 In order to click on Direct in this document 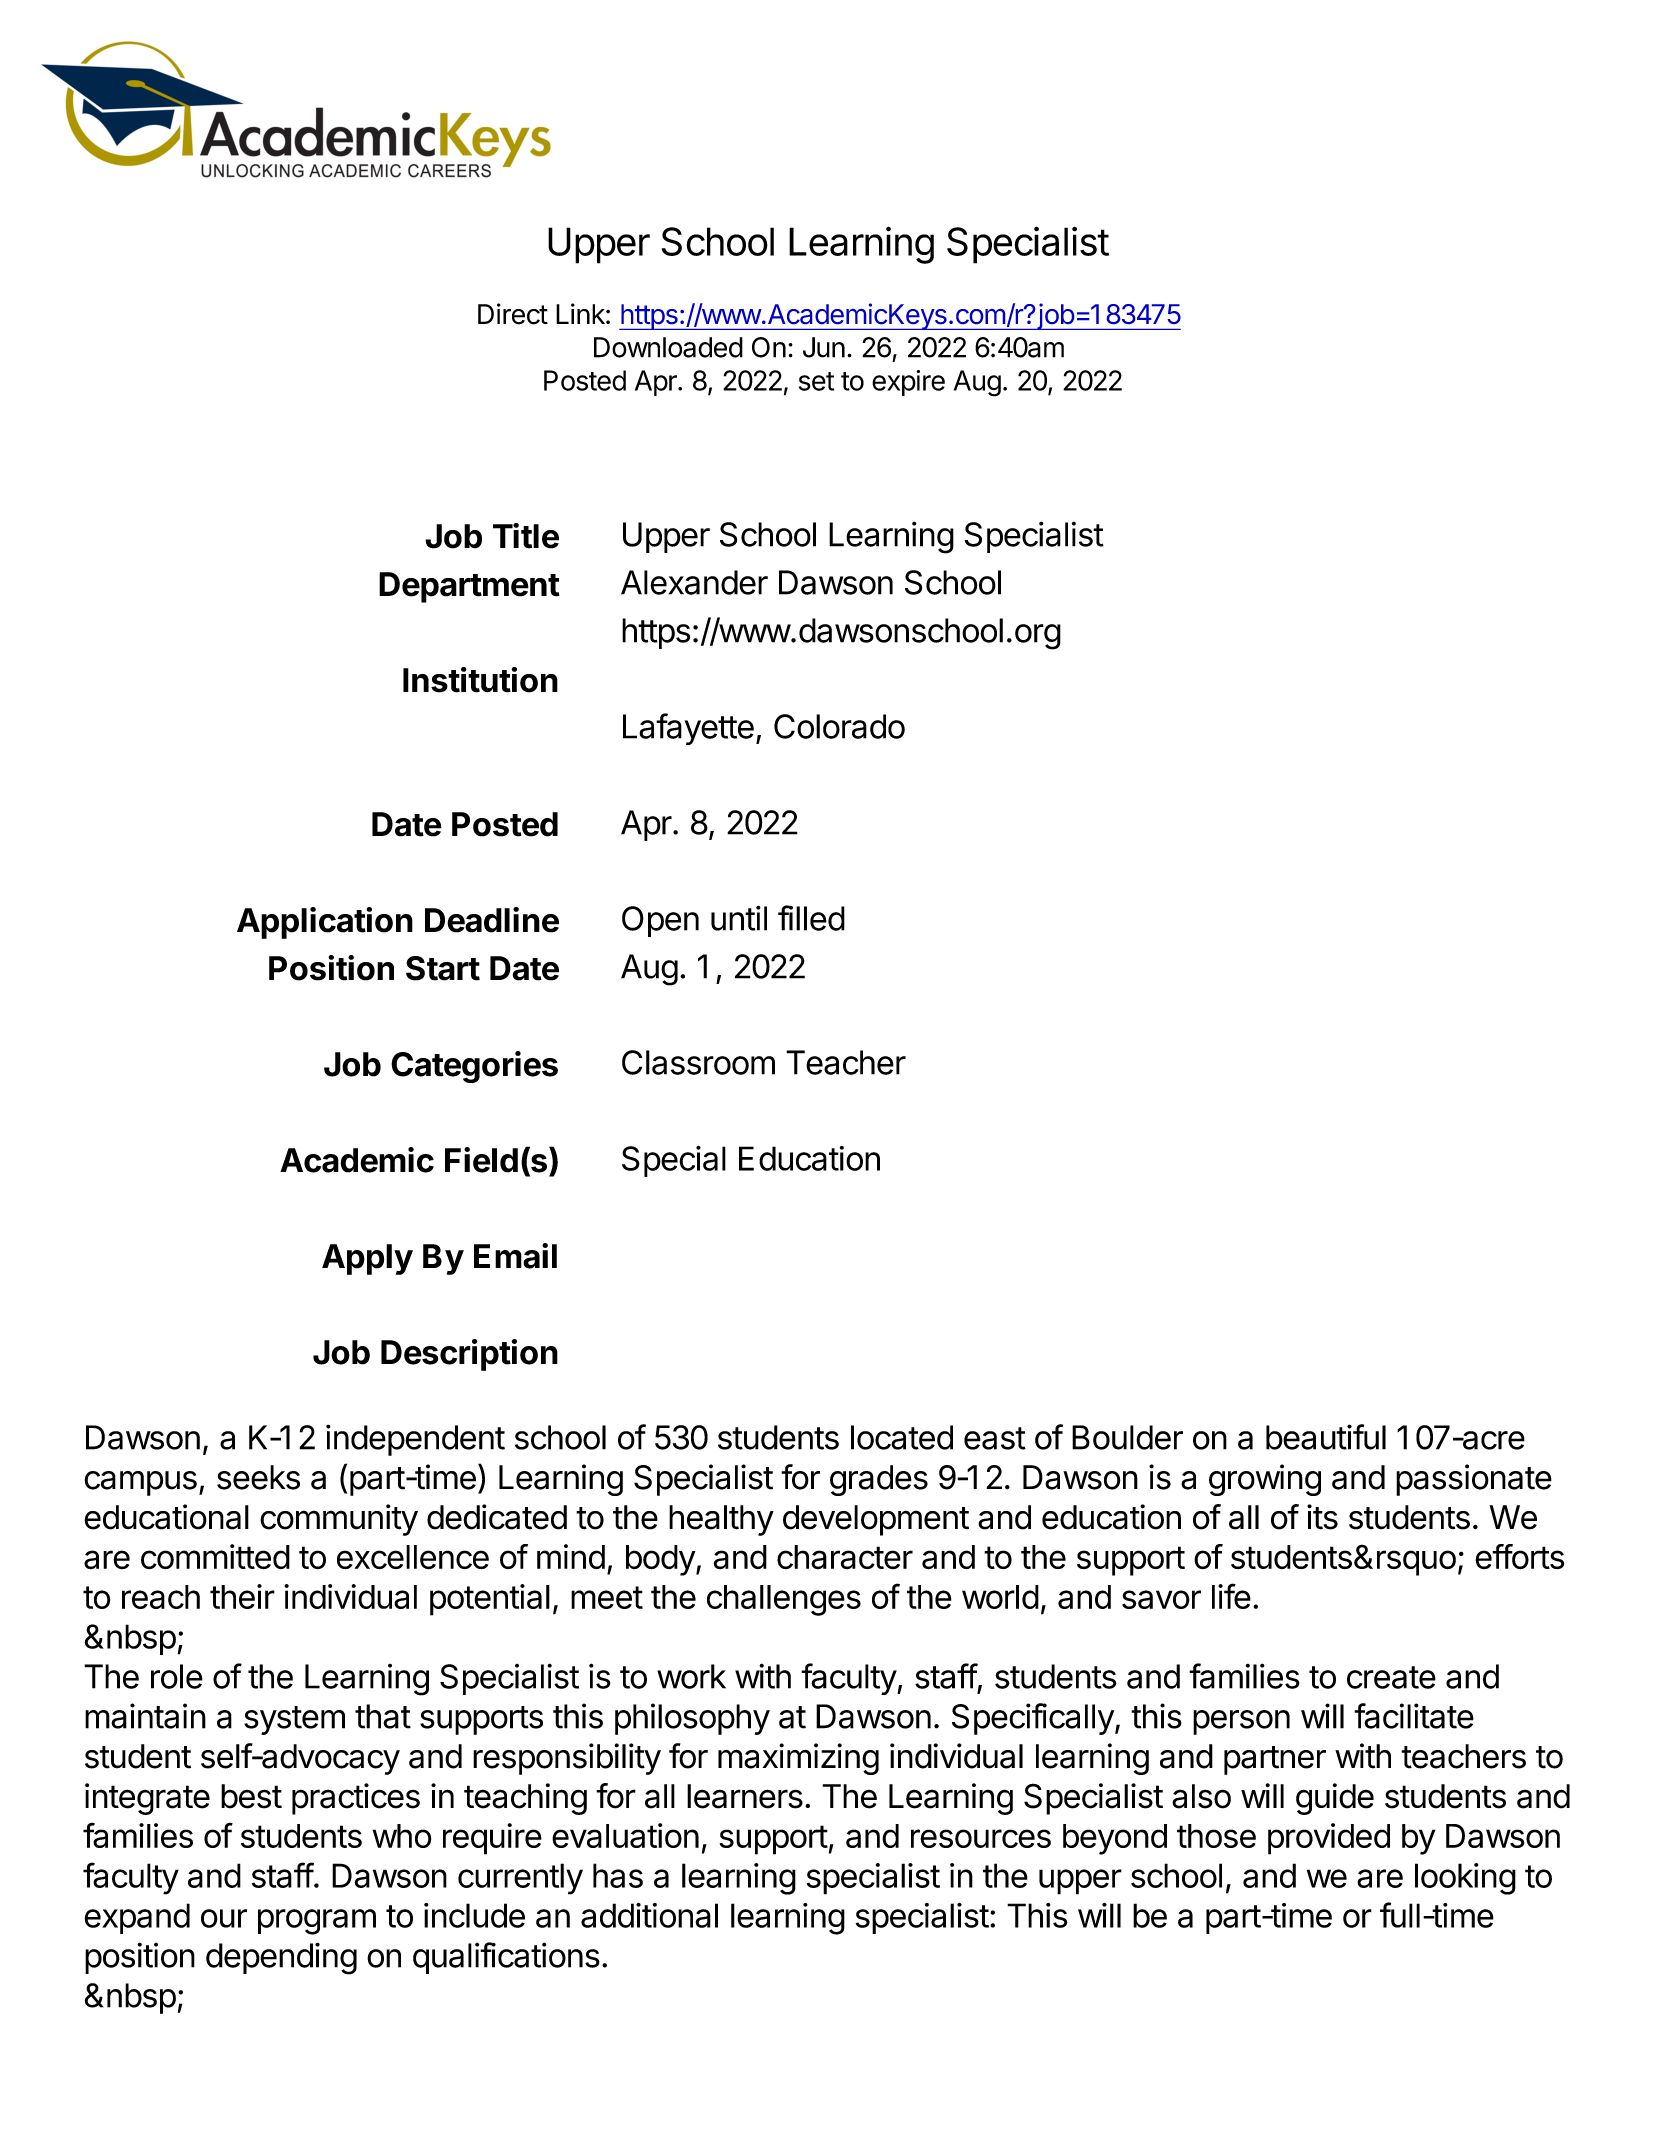, I will do `click(513, 314)`.
